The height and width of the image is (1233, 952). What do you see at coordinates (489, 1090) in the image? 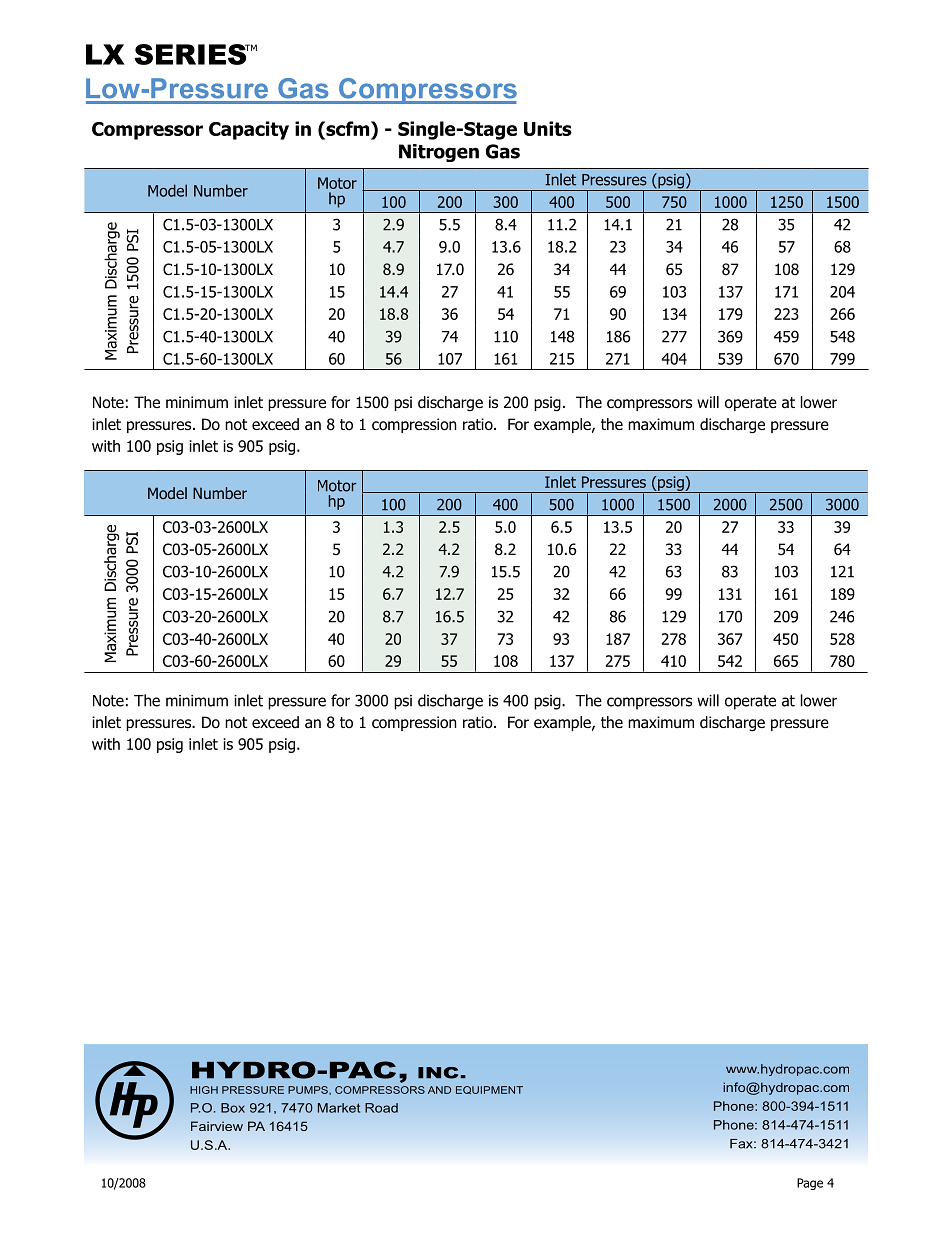
I see `EQUIPMENT` at bounding box center [489, 1090].
